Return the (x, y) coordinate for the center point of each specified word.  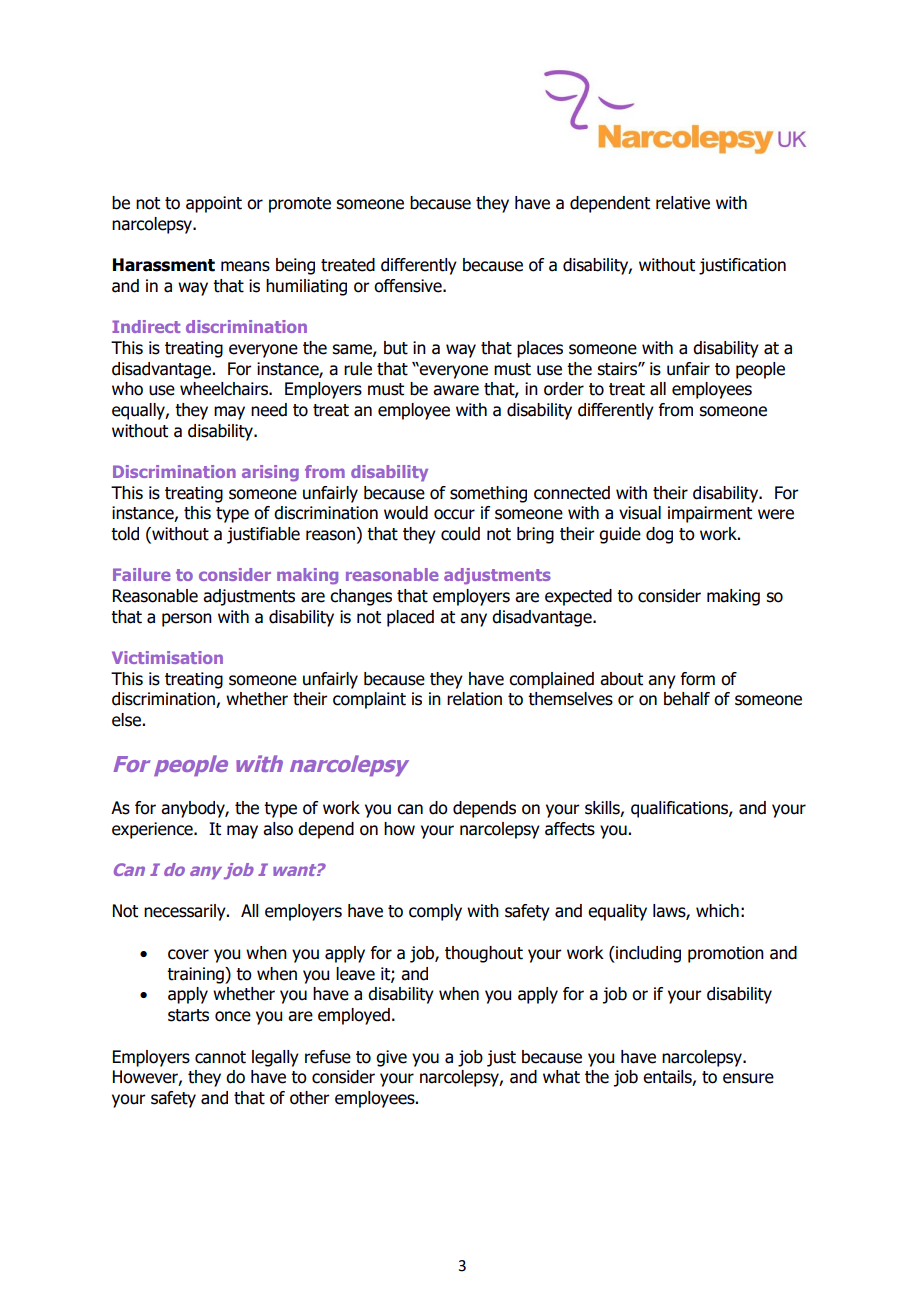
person (187, 620)
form (697, 679)
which (717, 911)
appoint (214, 204)
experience (153, 830)
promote (300, 205)
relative (683, 203)
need (269, 410)
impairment (710, 514)
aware (456, 390)
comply (435, 912)
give (391, 1058)
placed (410, 618)
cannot (220, 1057)
